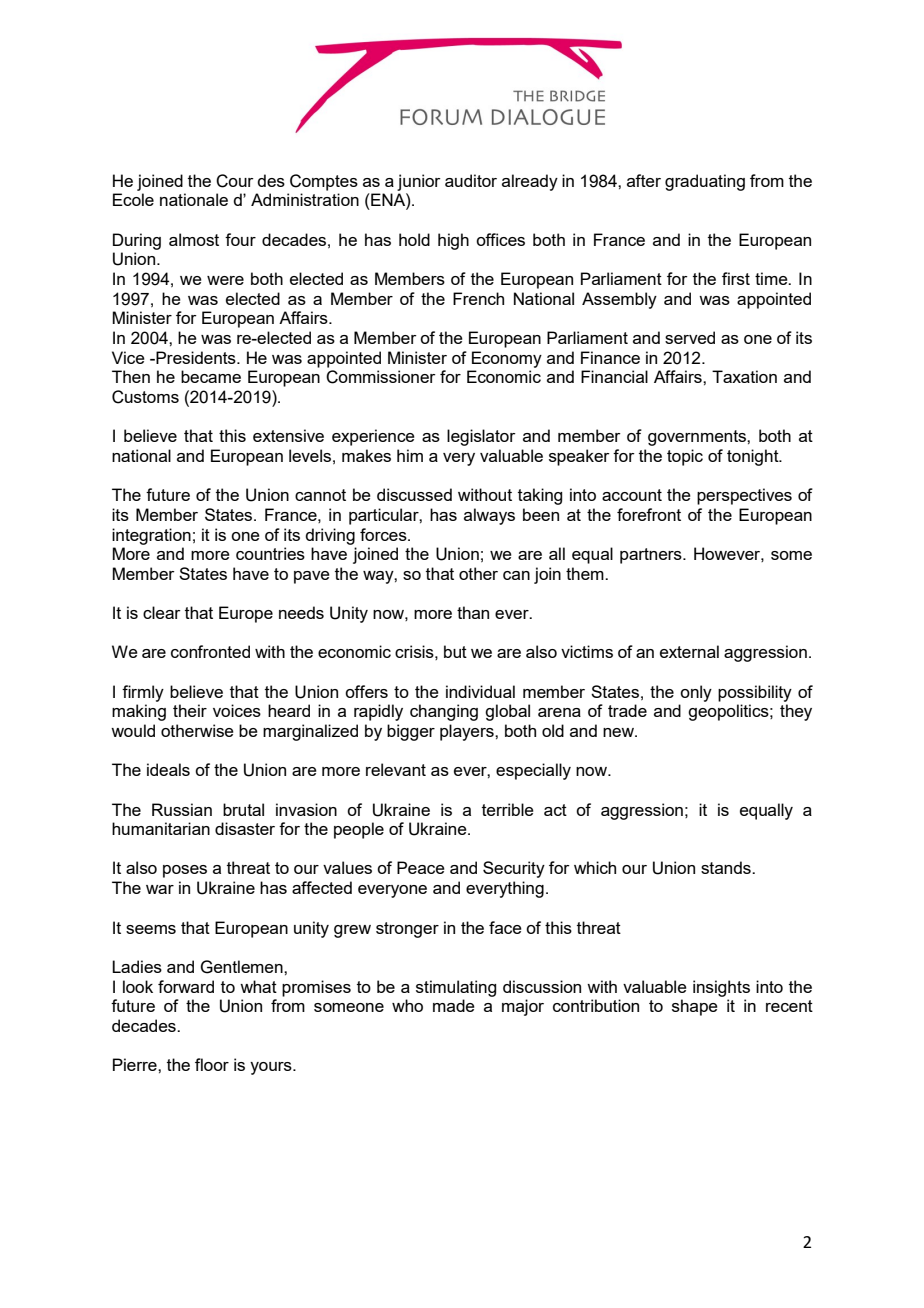  I want to click on ideals, so click(168, 769).
